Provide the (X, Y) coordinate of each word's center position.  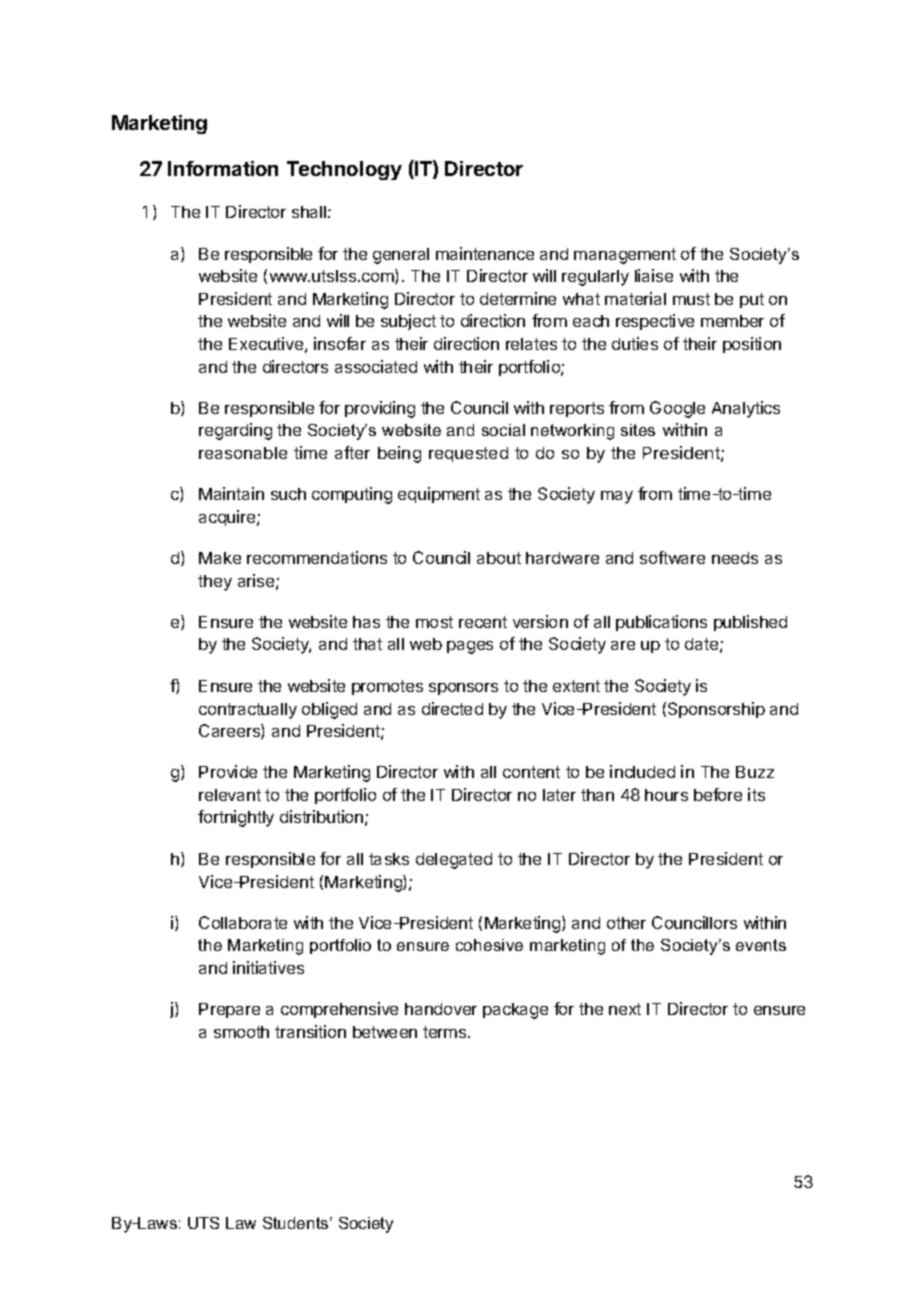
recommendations (317, 557)
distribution (321, 816)
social (503, 430)
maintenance (485, 253)
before (718, 794)
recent (483, 622)
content (531, 772)
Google (677, 409)
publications (661, 623)
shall (309, 212)
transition (310, 1031)
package (515, 1011)
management (625, 256)
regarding (235, 431)
